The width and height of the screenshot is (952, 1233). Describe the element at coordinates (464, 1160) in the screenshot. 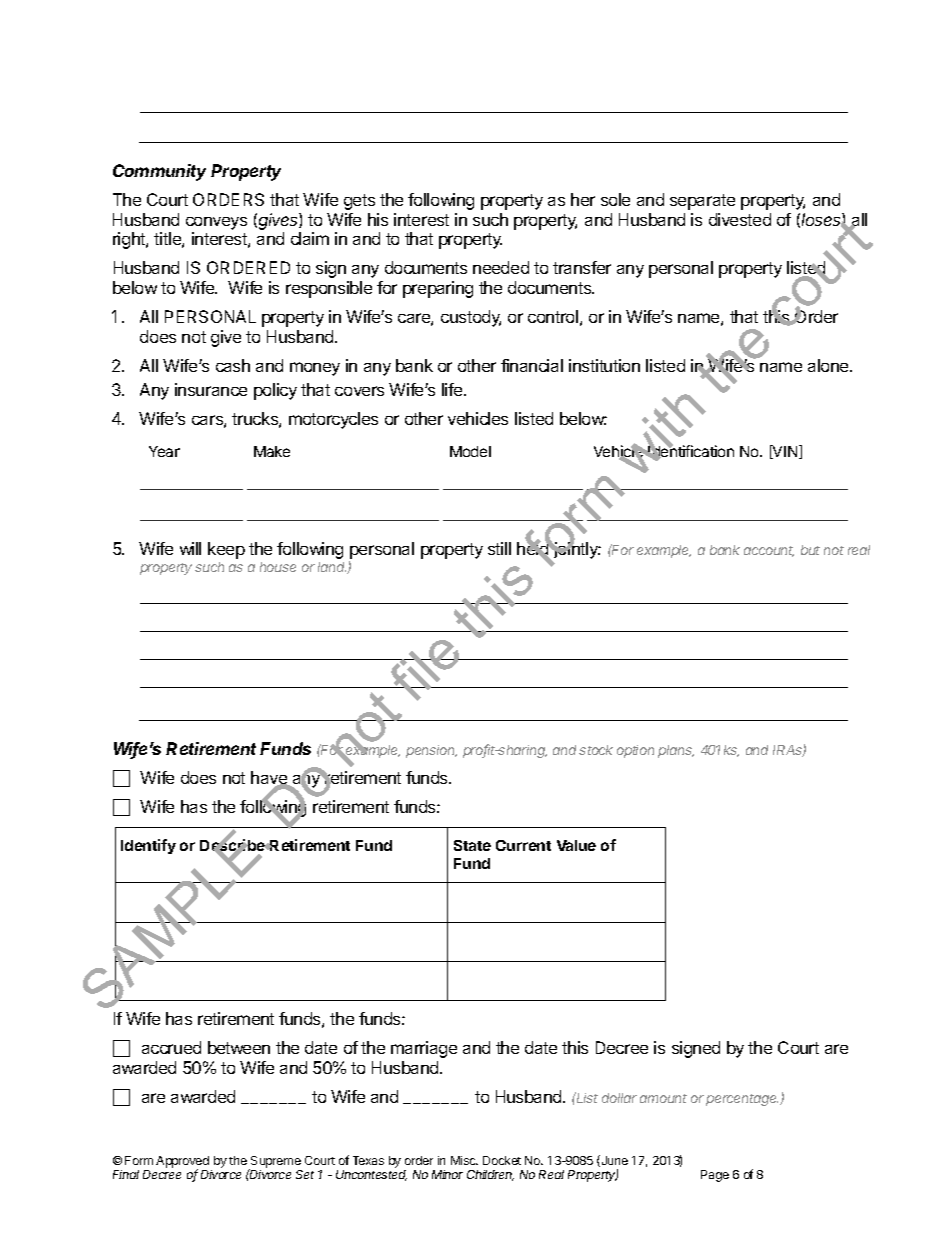

I see `Misc` at that location.
